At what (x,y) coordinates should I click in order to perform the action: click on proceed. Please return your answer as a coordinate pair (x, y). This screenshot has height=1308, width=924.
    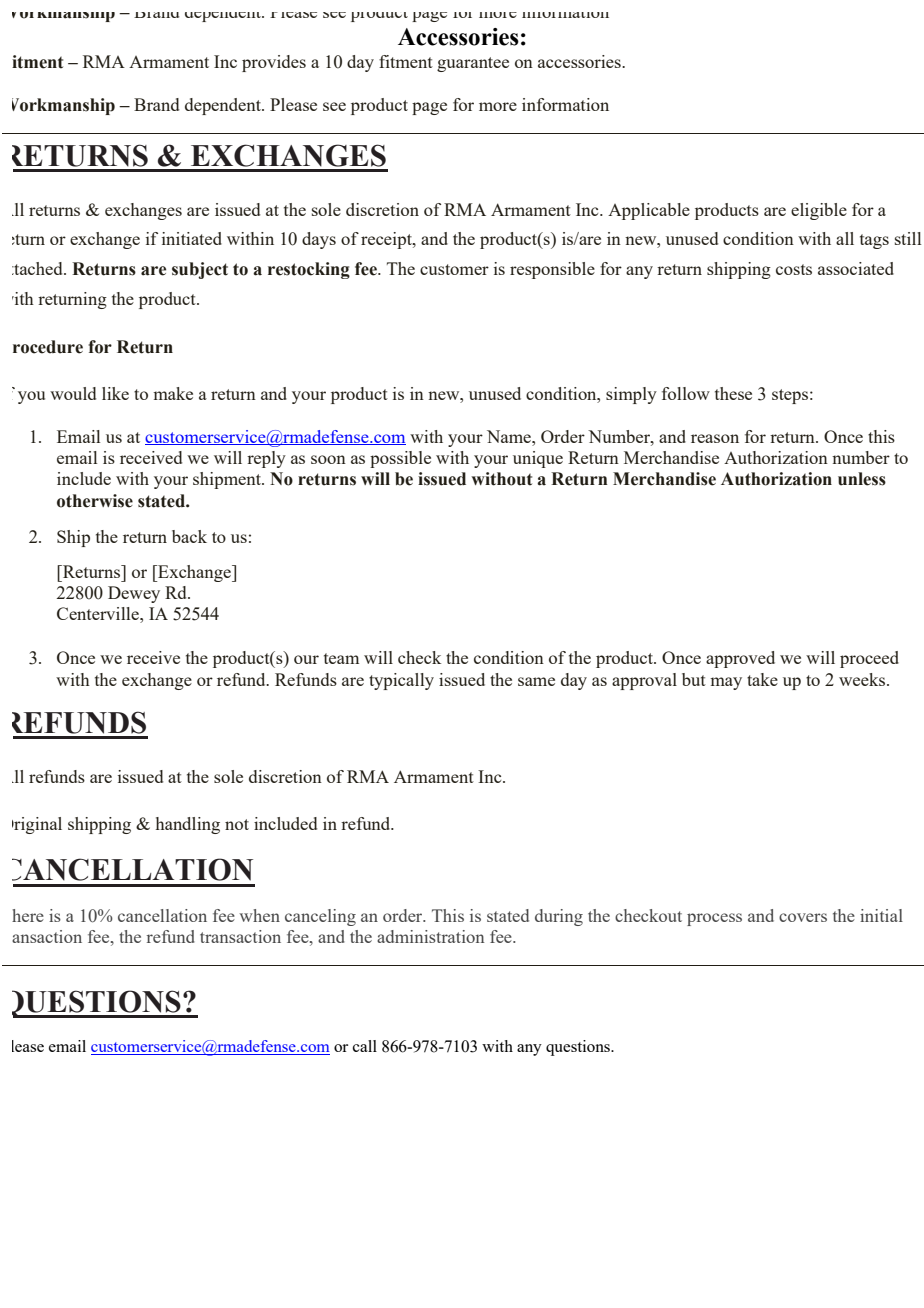
    Looking at the image, I should click on (869, 659).
